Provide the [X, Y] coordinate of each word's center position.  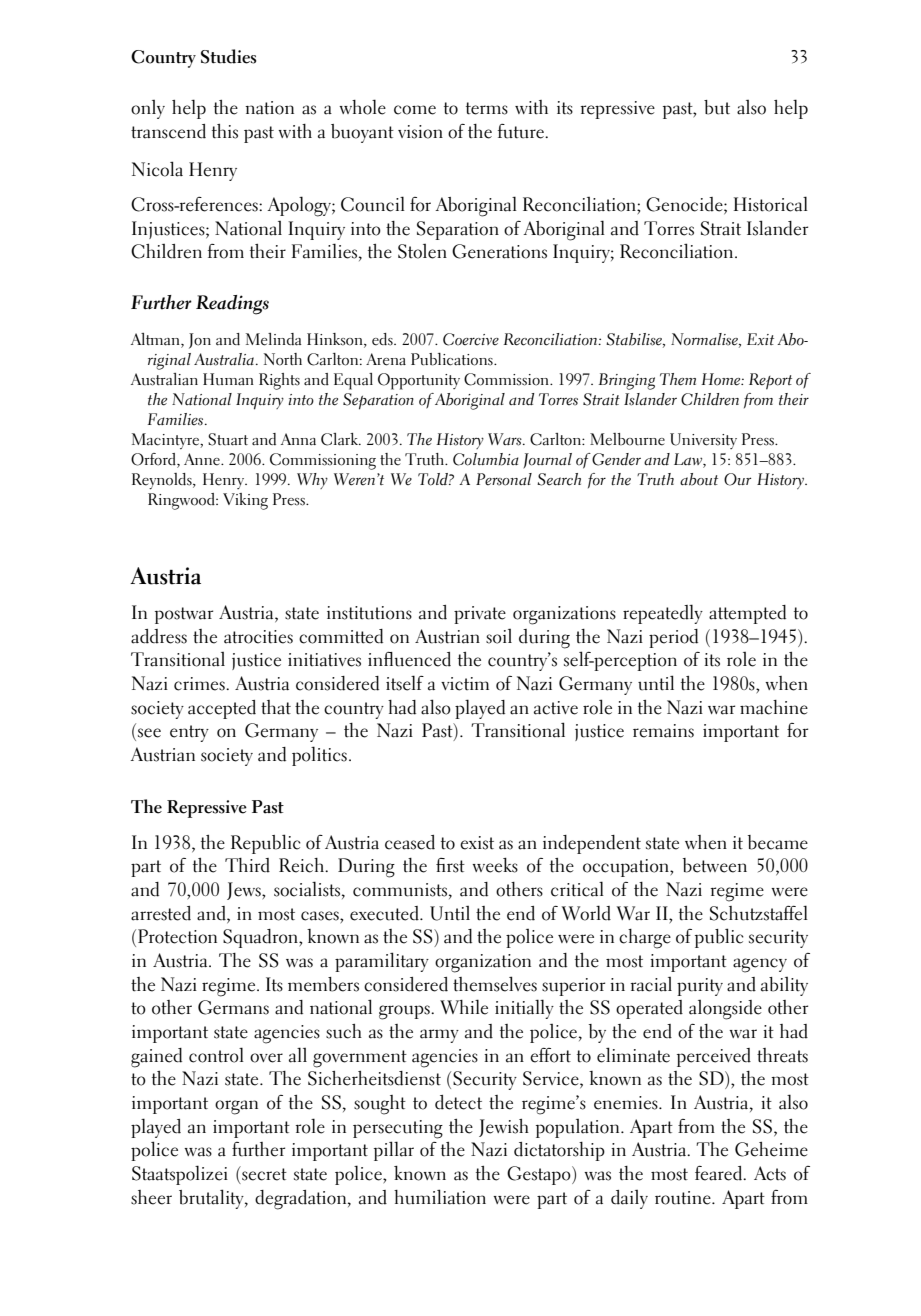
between [715, 865]
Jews [245, 891]
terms [487, 108]
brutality [212, 1199]
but [717, 107]
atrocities [258, 637]
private [480, 615]
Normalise [705, 340]
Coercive [471, 339]
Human [228, 379]
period [673, 638]
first [450, 865]
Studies [228, 56]
